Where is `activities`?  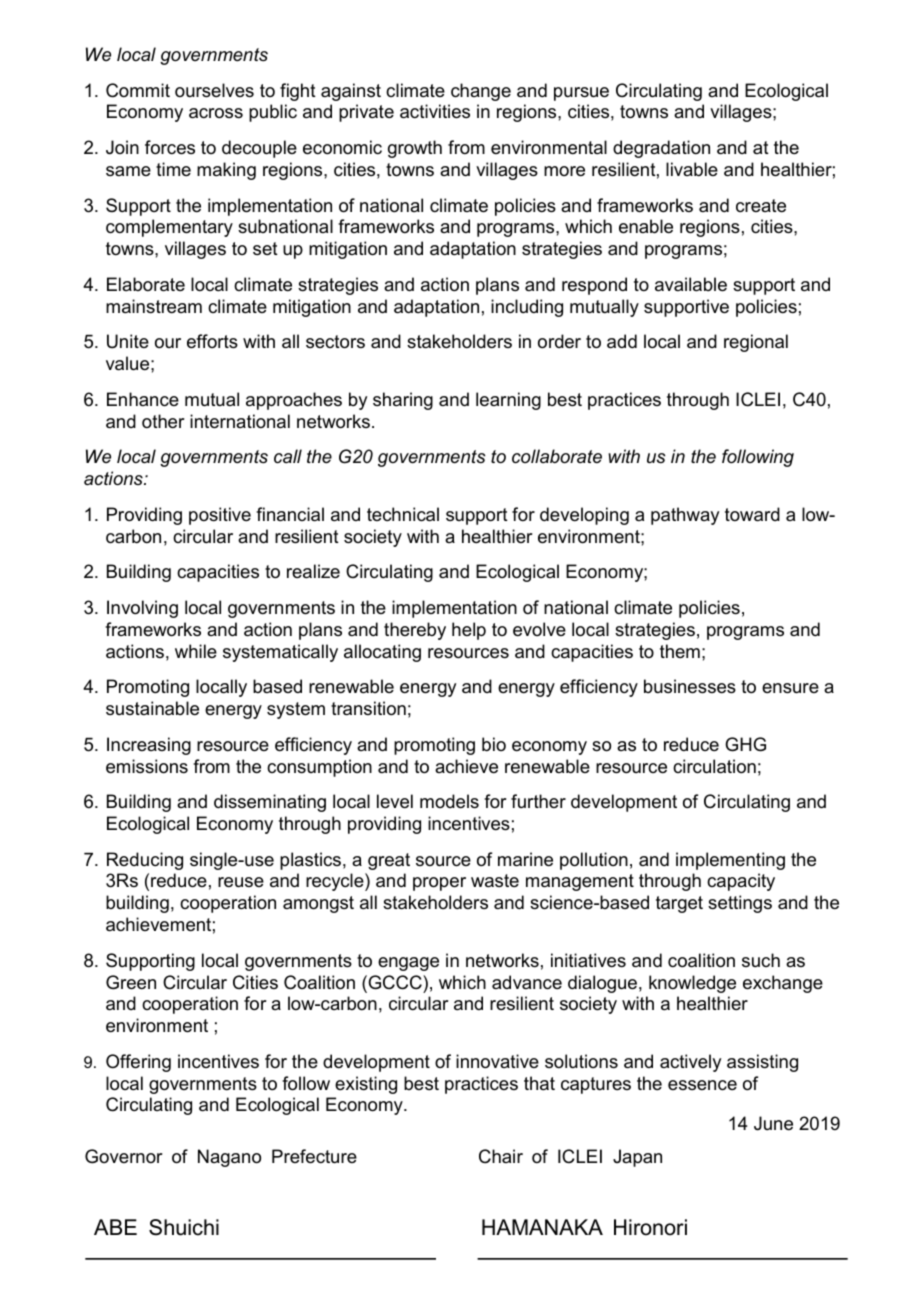
activities is located at coordinates (435, 111).
